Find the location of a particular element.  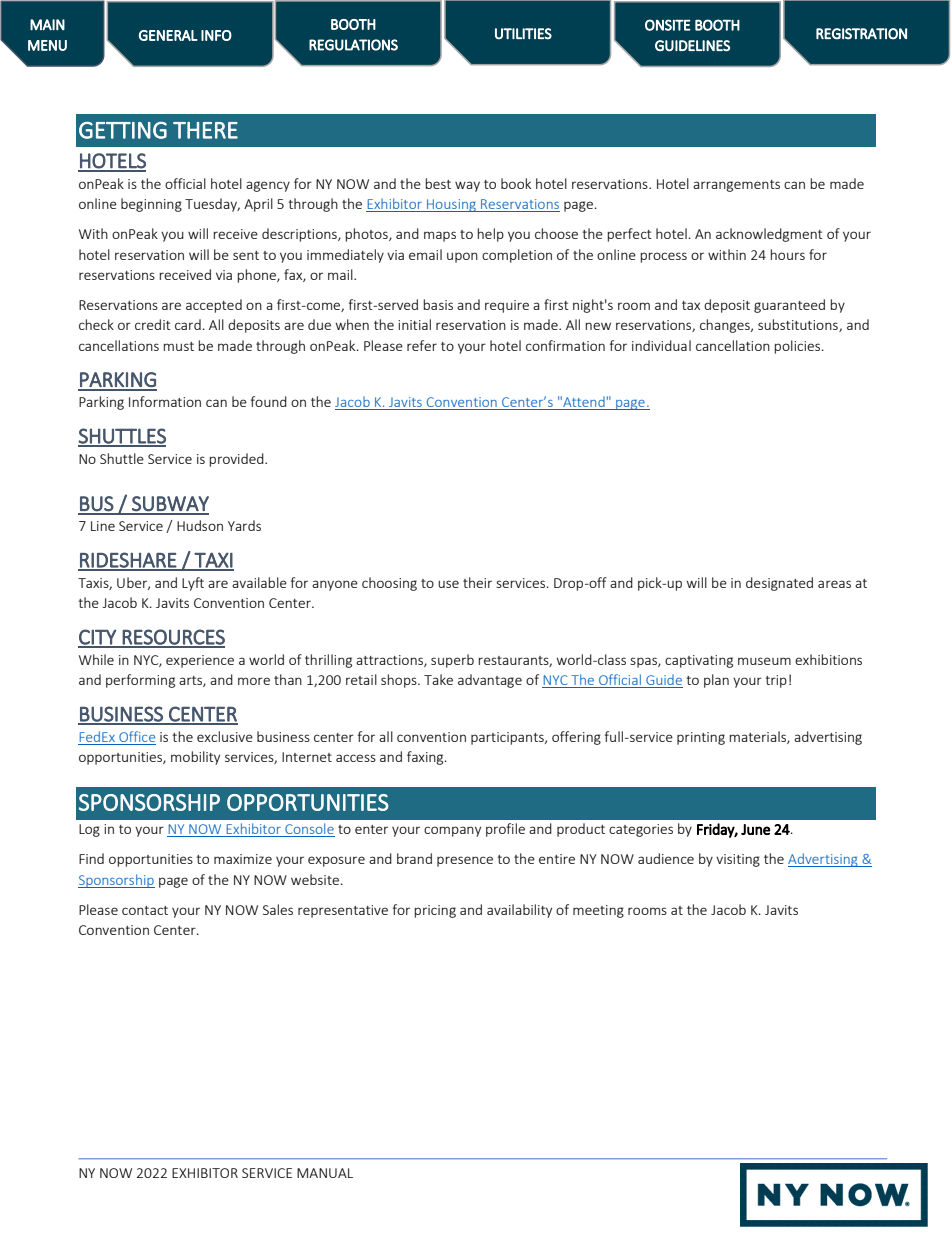

meeting is located at coordinates (598, 911).
